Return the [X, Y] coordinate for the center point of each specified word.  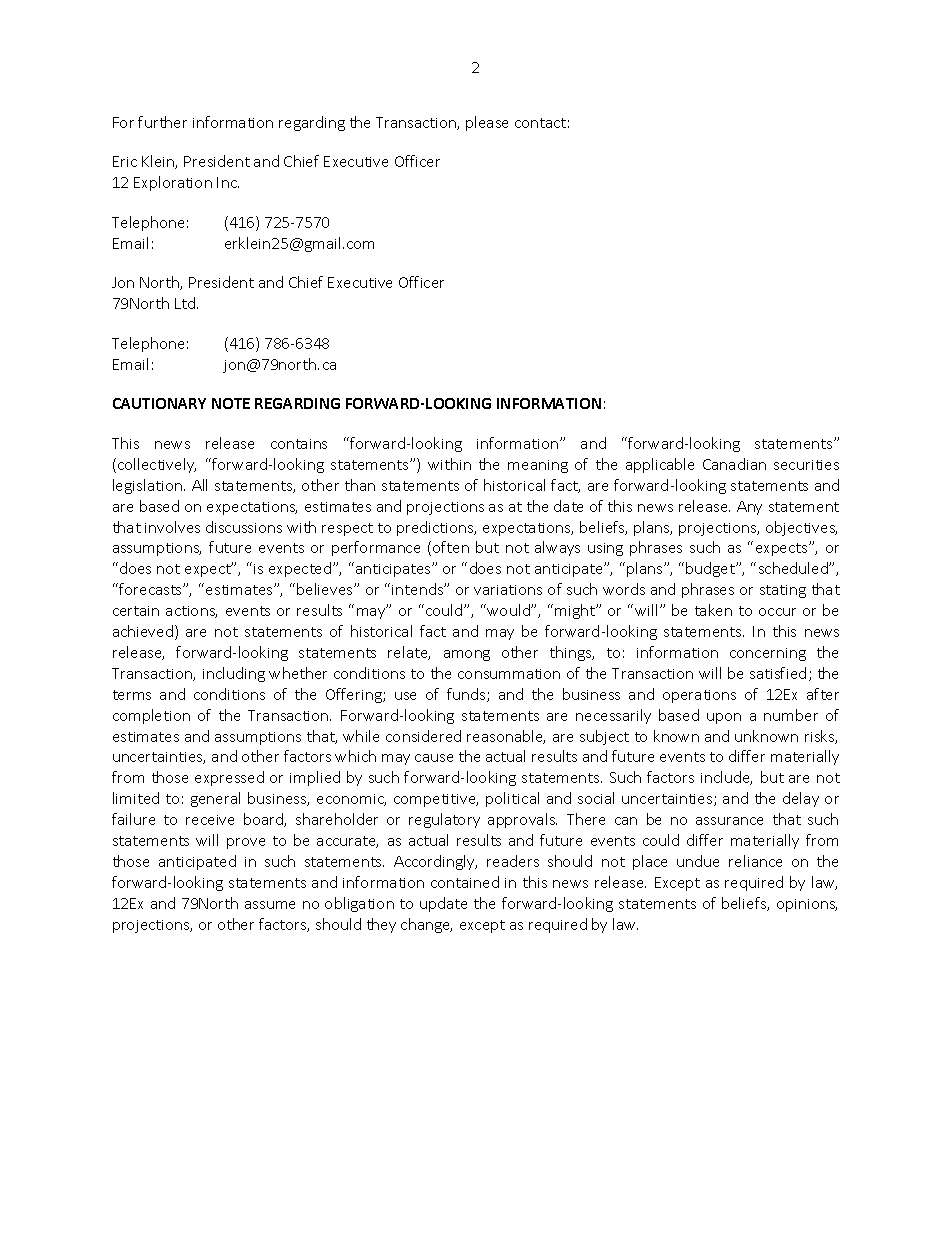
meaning [538, 466]
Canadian [734, 464]
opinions [807, 905]
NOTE [231, 403]
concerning [768, 654]
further [162, 122]
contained [465, 882]
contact [540, 123]
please [487, 123]
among [467, 655]
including [234, 674]
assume [270, 905]
